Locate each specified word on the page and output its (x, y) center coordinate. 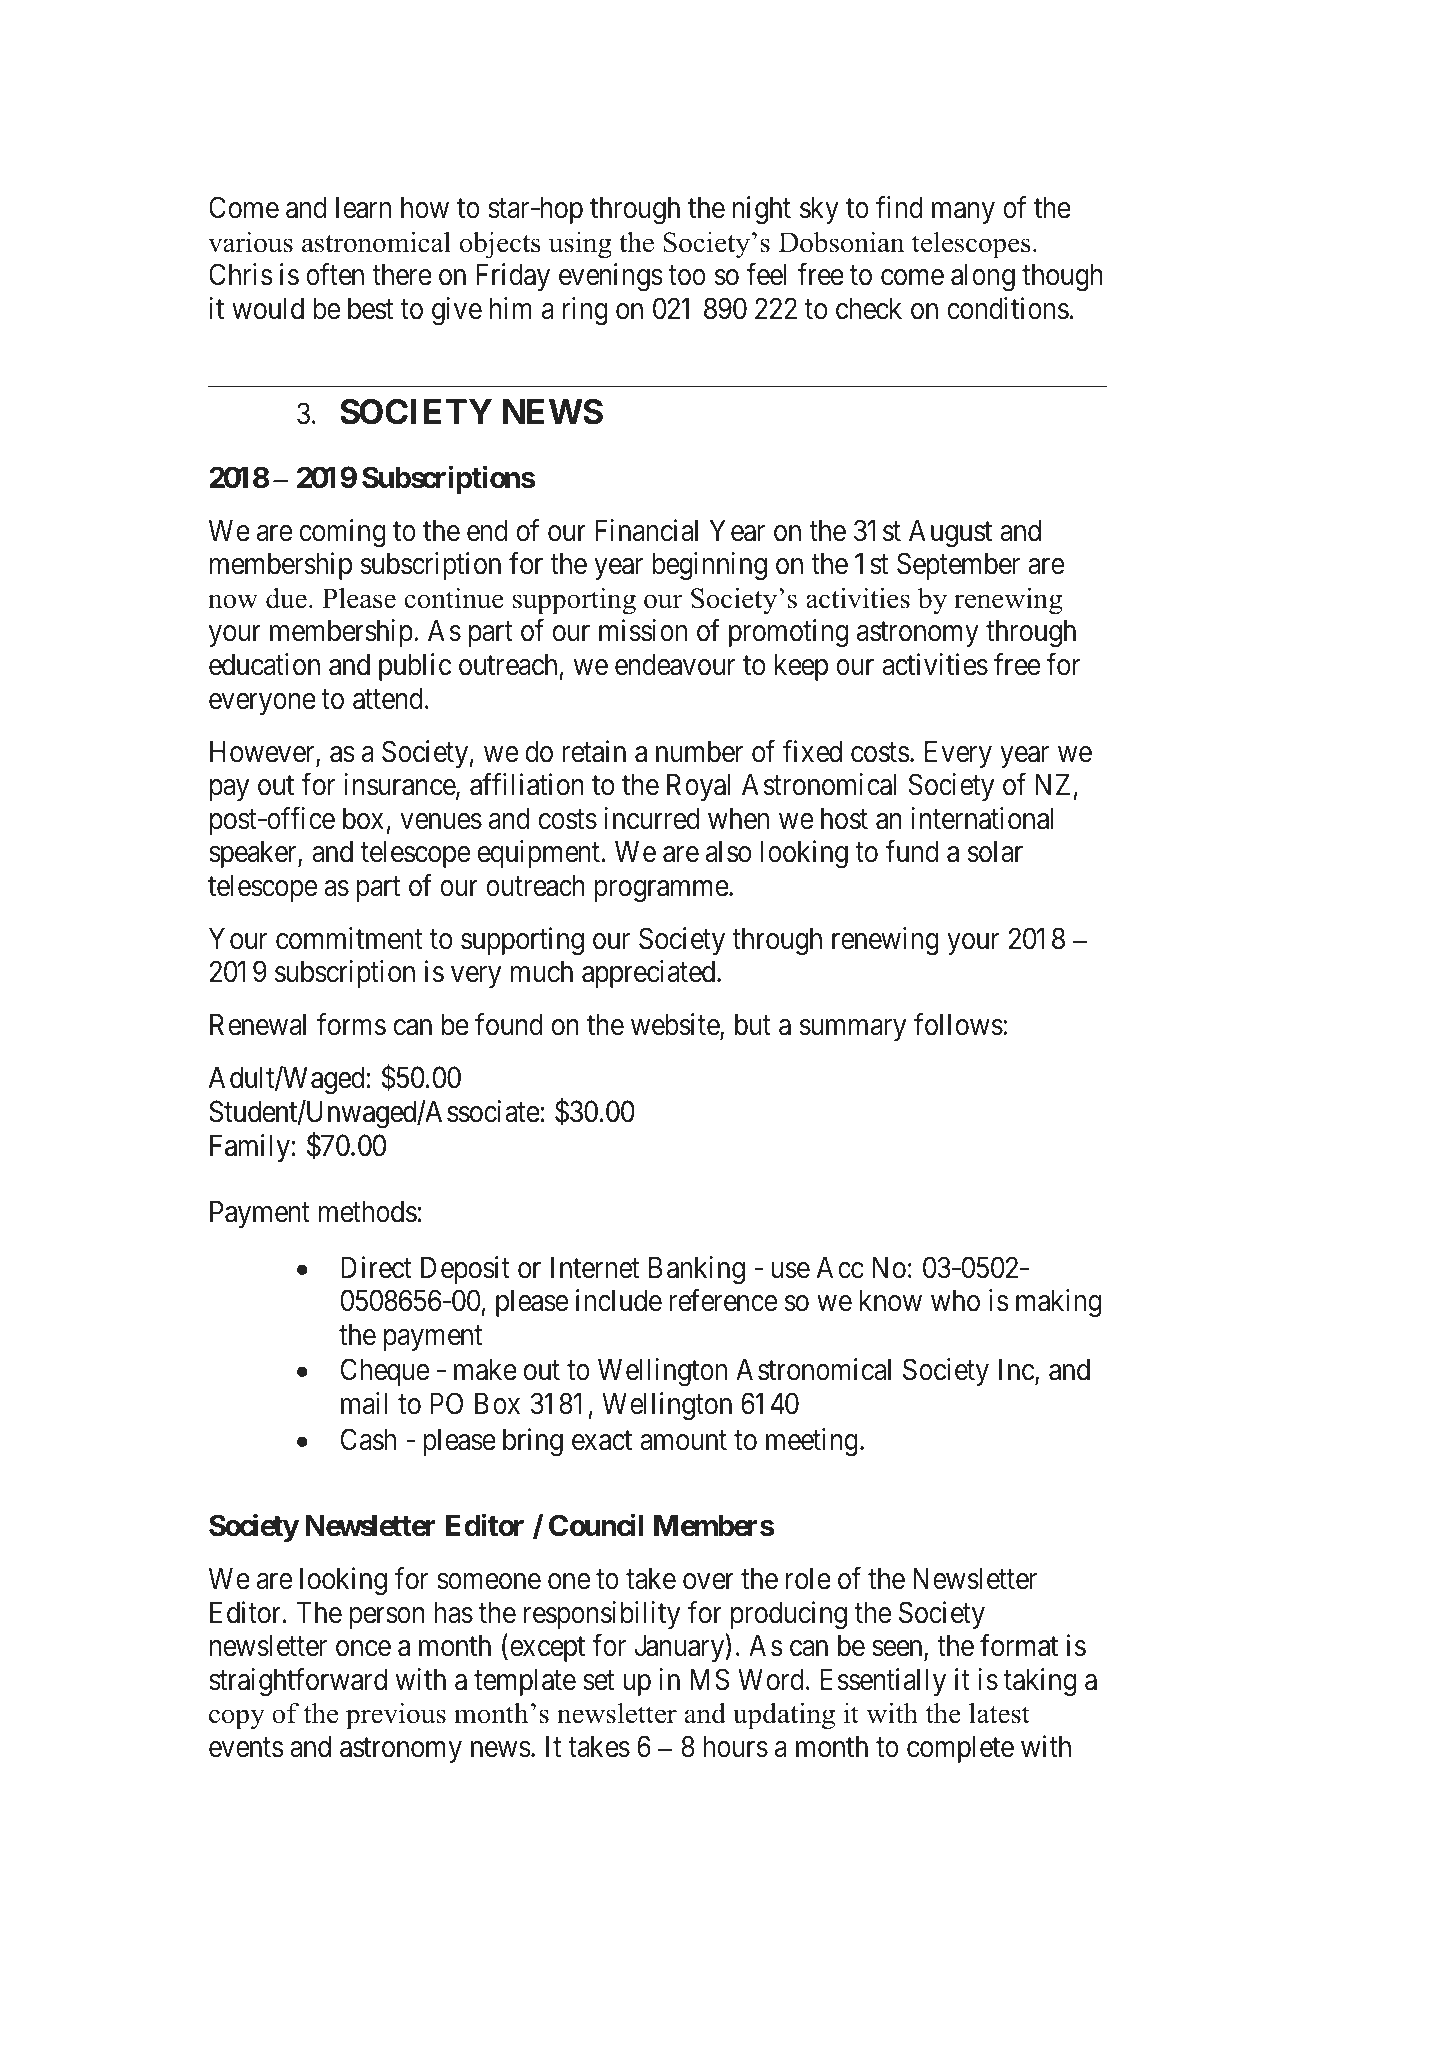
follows (958, 1024)
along (983, 277)
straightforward (298, 1682)
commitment (349, 938)
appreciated (650, 974)
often (335, 274)
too (687, 276)
